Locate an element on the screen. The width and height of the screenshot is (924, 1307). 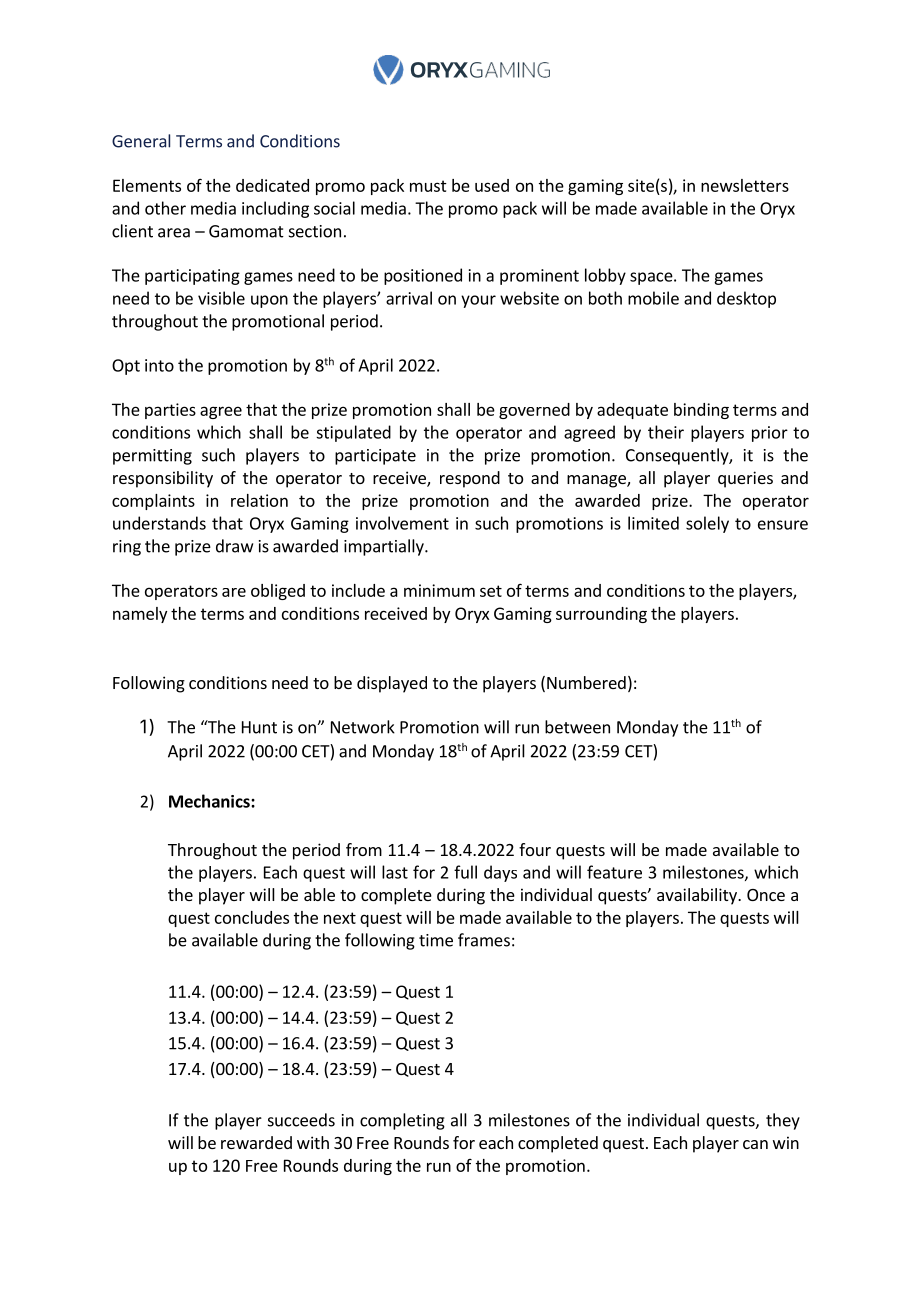
responsibility is located at coordinates (163, 479).
